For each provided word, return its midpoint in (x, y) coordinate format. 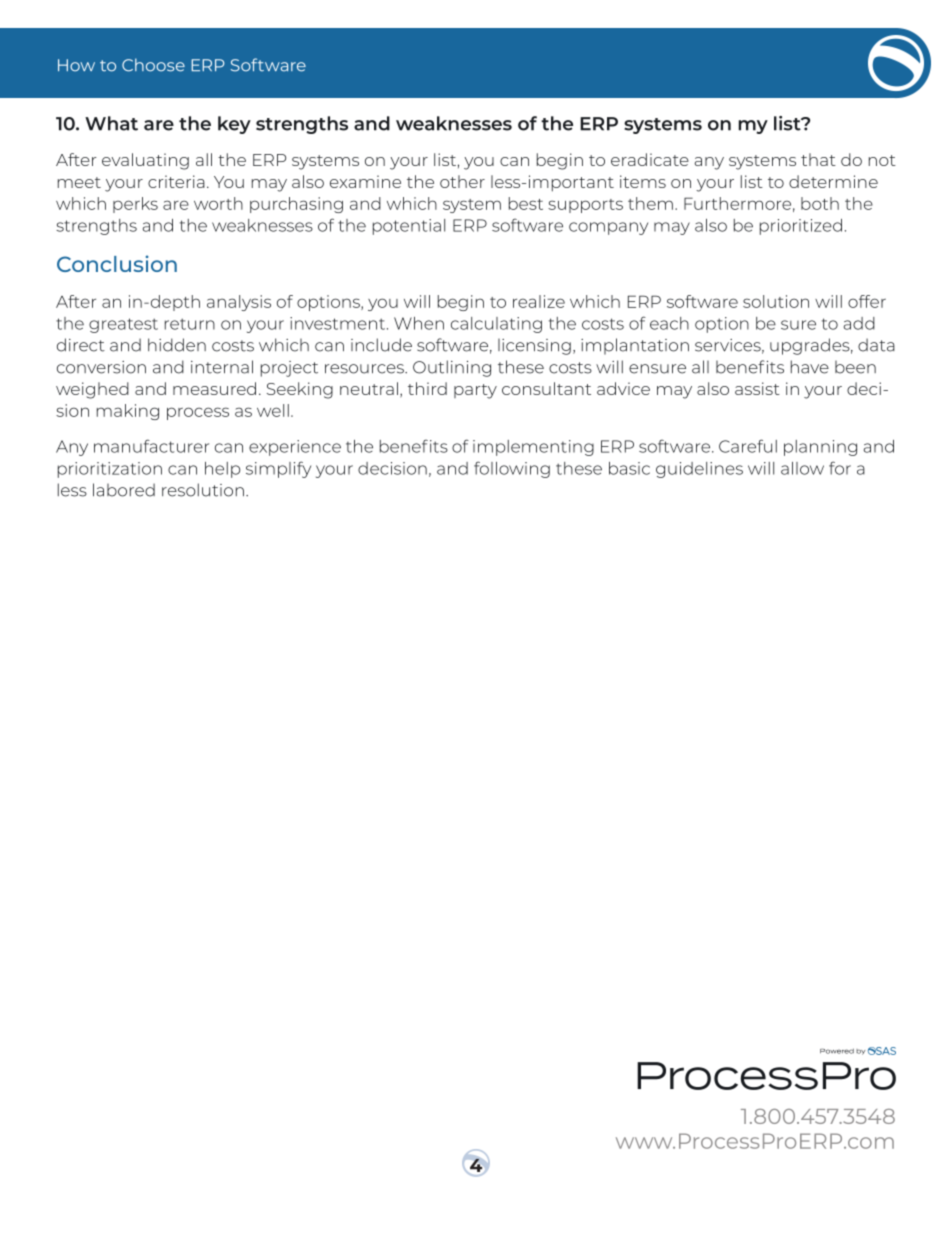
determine (833, 181)
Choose (153, 65)
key (234, 125)
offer (867, 301)
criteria (176, 181)
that (818, 159)
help (222, 470)
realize (539, 301)
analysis (239, 303)
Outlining (452, 368)
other (462, 181)
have (810, 367)
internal (222, 367)
